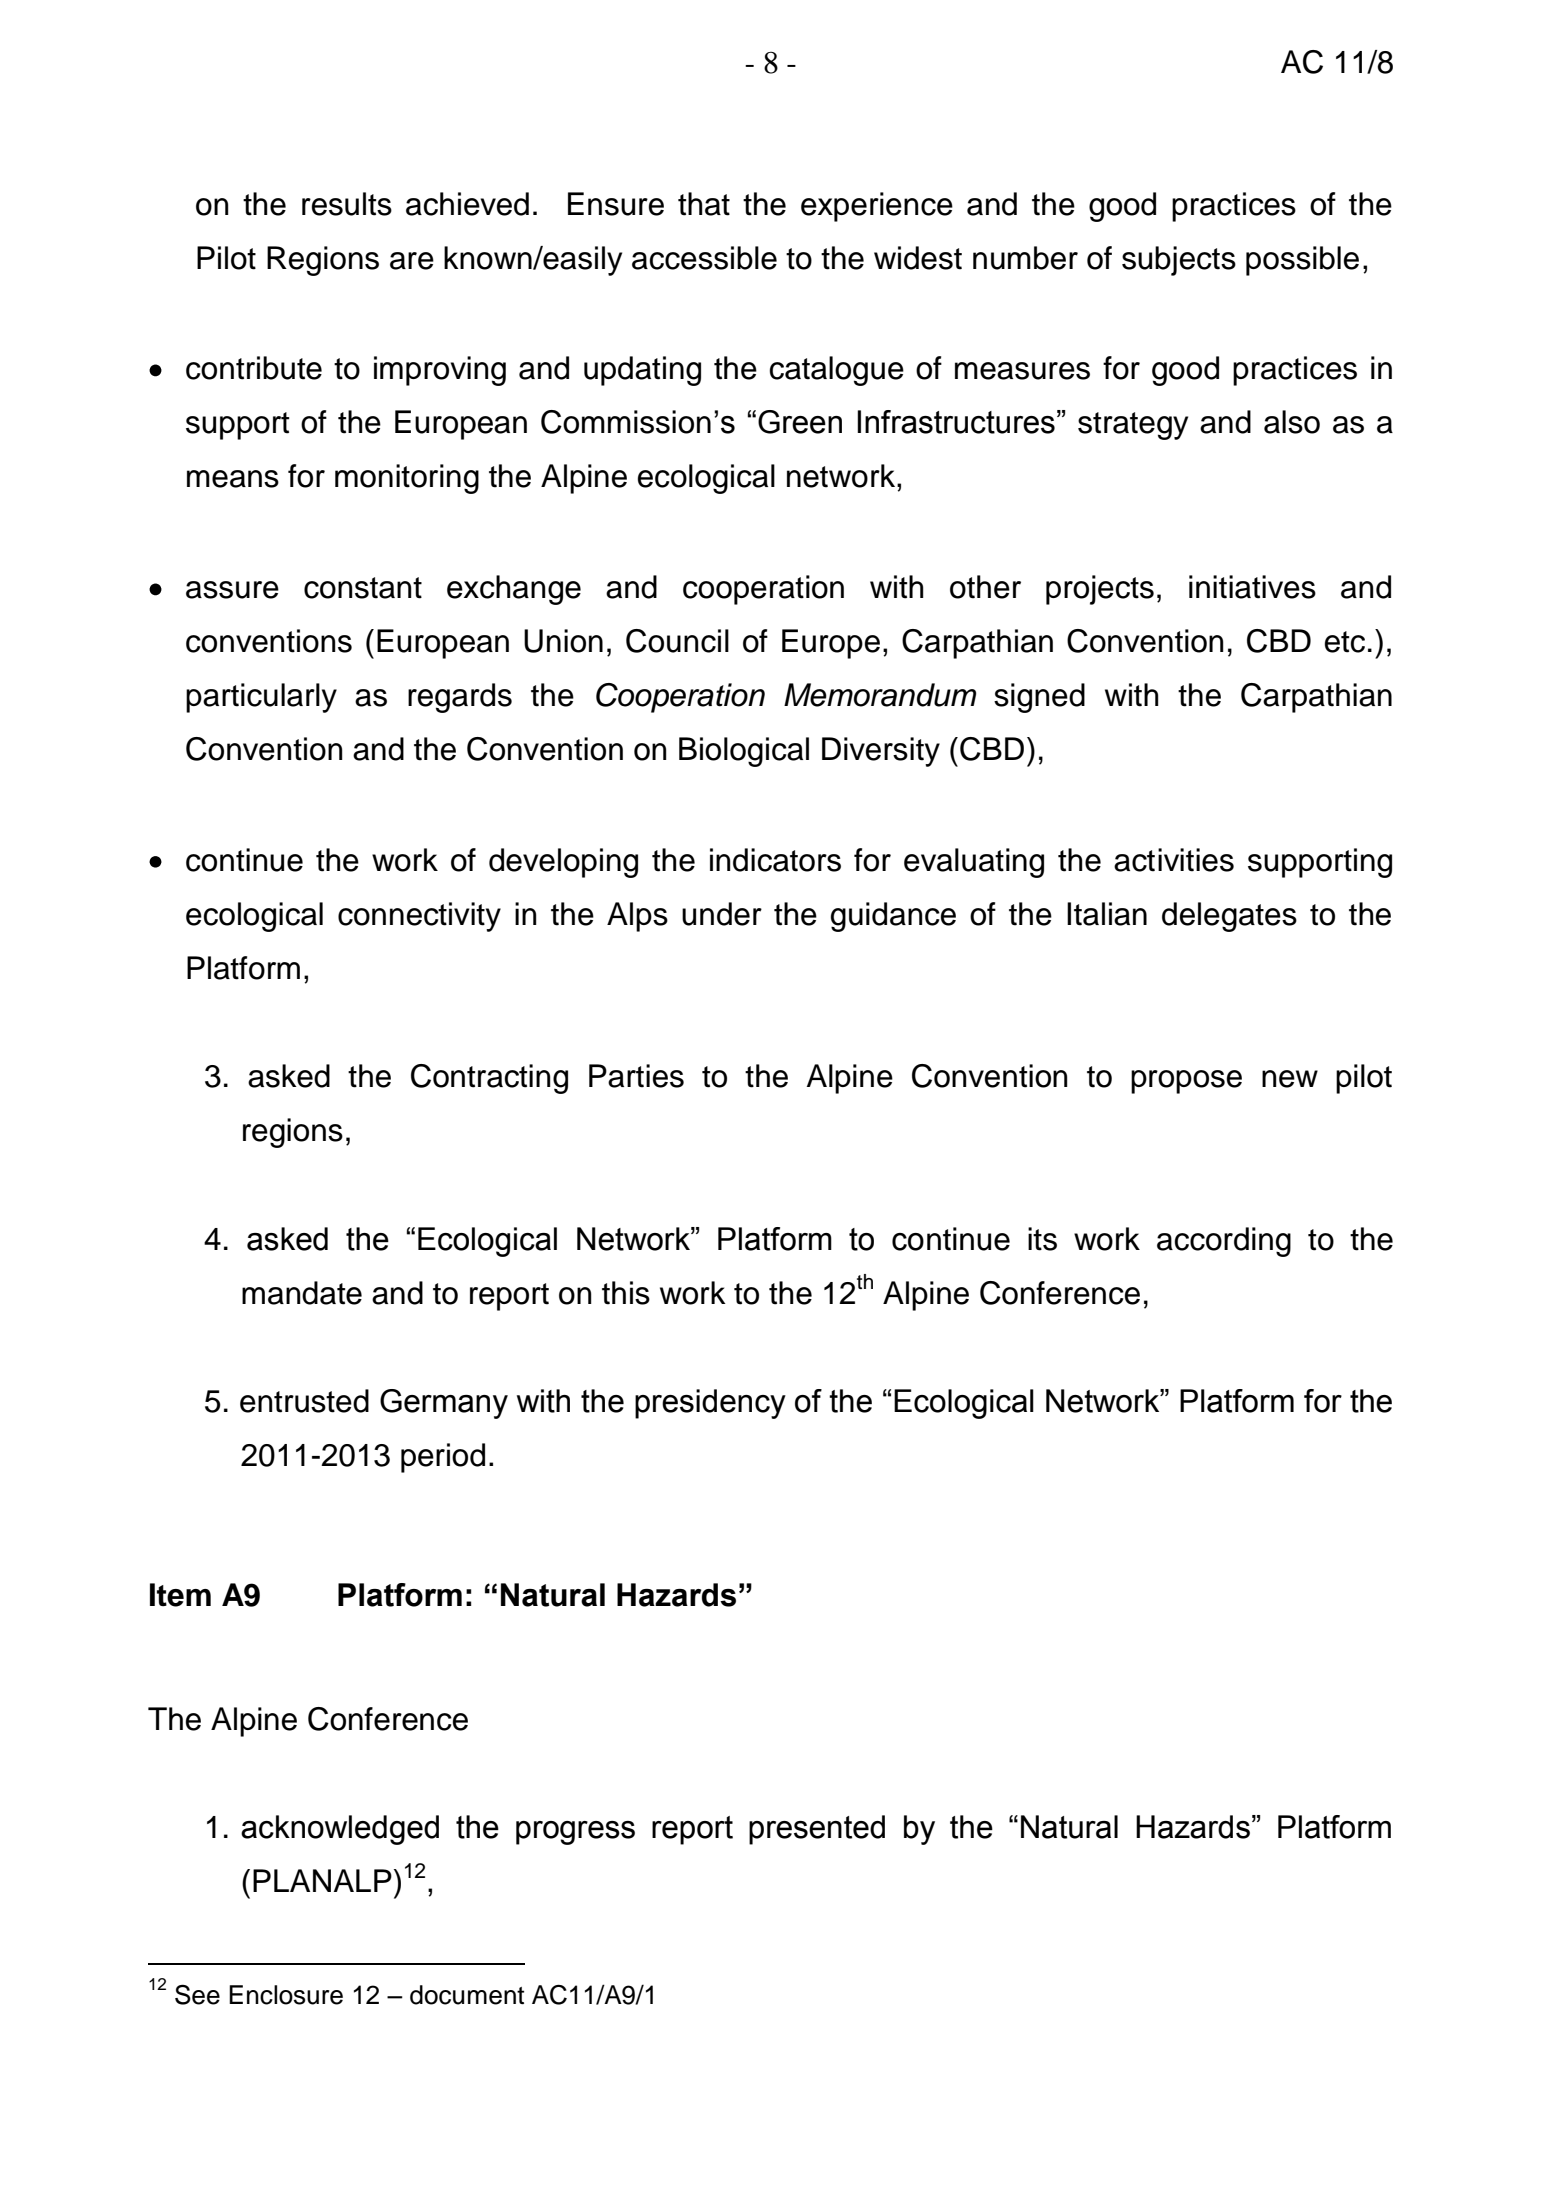  I want to click on results, so click(347, 204).
